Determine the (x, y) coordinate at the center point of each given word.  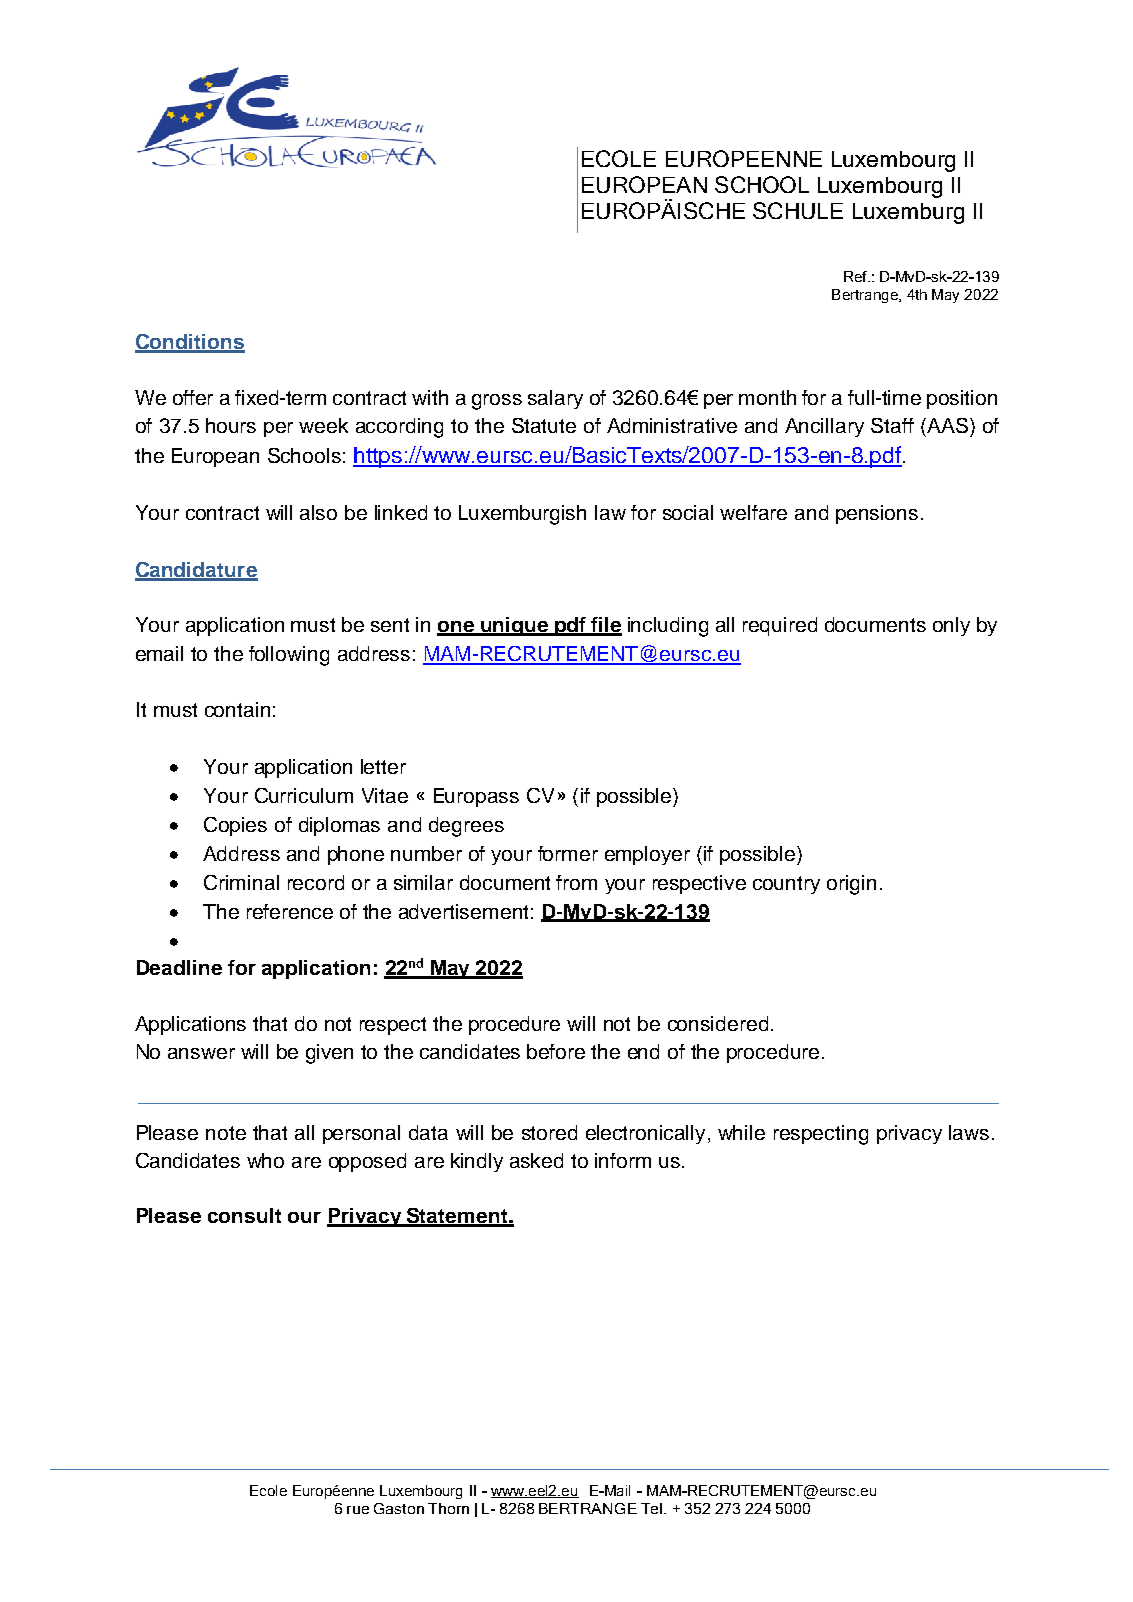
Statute (544, 425)
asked (536, 1160)
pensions (877, 514)
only (951, 626)
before (556, 1051)
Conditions (190, 343)
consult (244, 1215)
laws (969, 1132)
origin (851, 885)
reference (290, 911)
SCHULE (798, 210)
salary (555, 399)
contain (237, 709)
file (605, 626)
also (318, 512)
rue (358, 1510)
